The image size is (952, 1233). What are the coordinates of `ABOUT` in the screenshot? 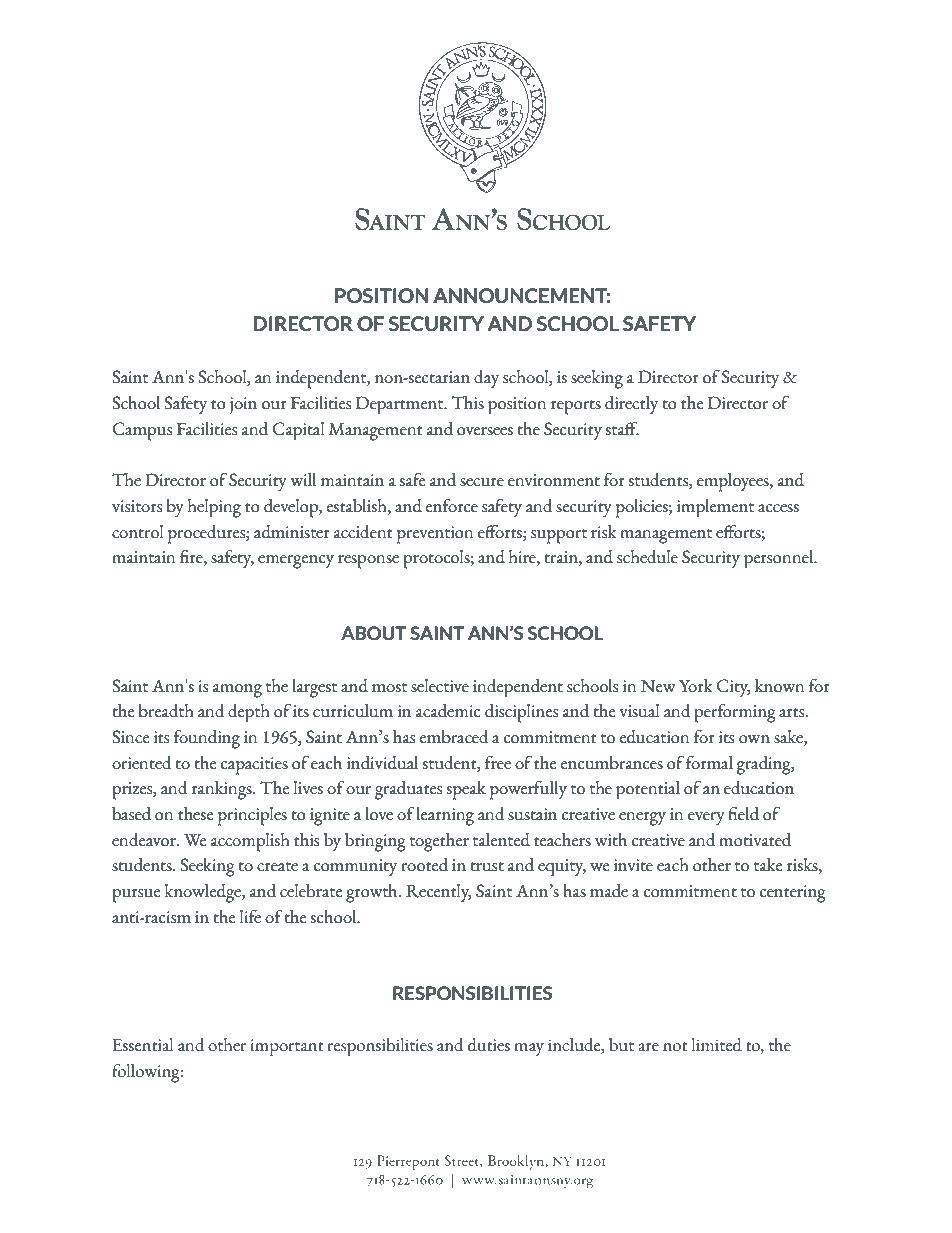 It's located at (374, 633).
